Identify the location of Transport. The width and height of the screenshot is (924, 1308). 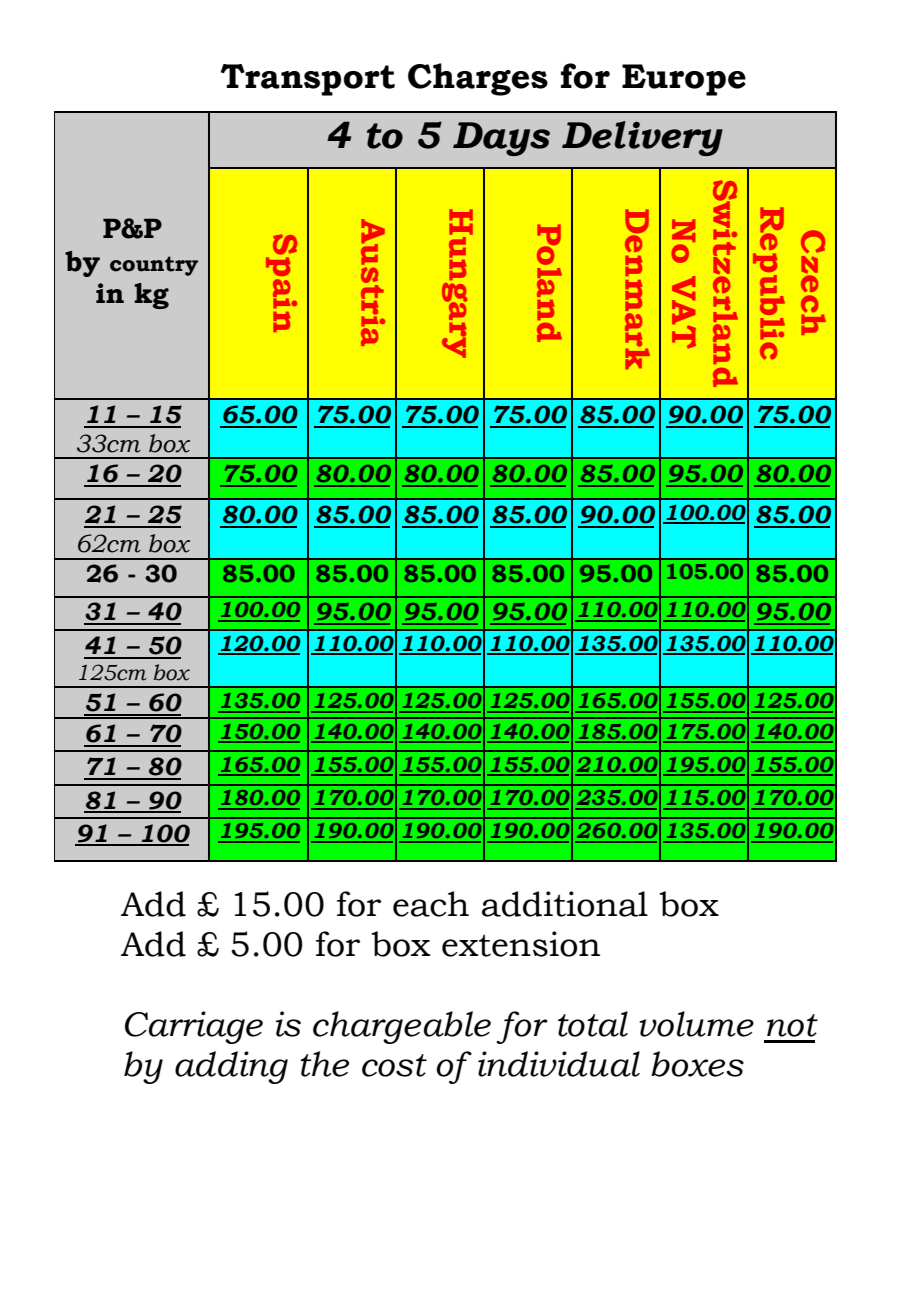
(308, 80).
